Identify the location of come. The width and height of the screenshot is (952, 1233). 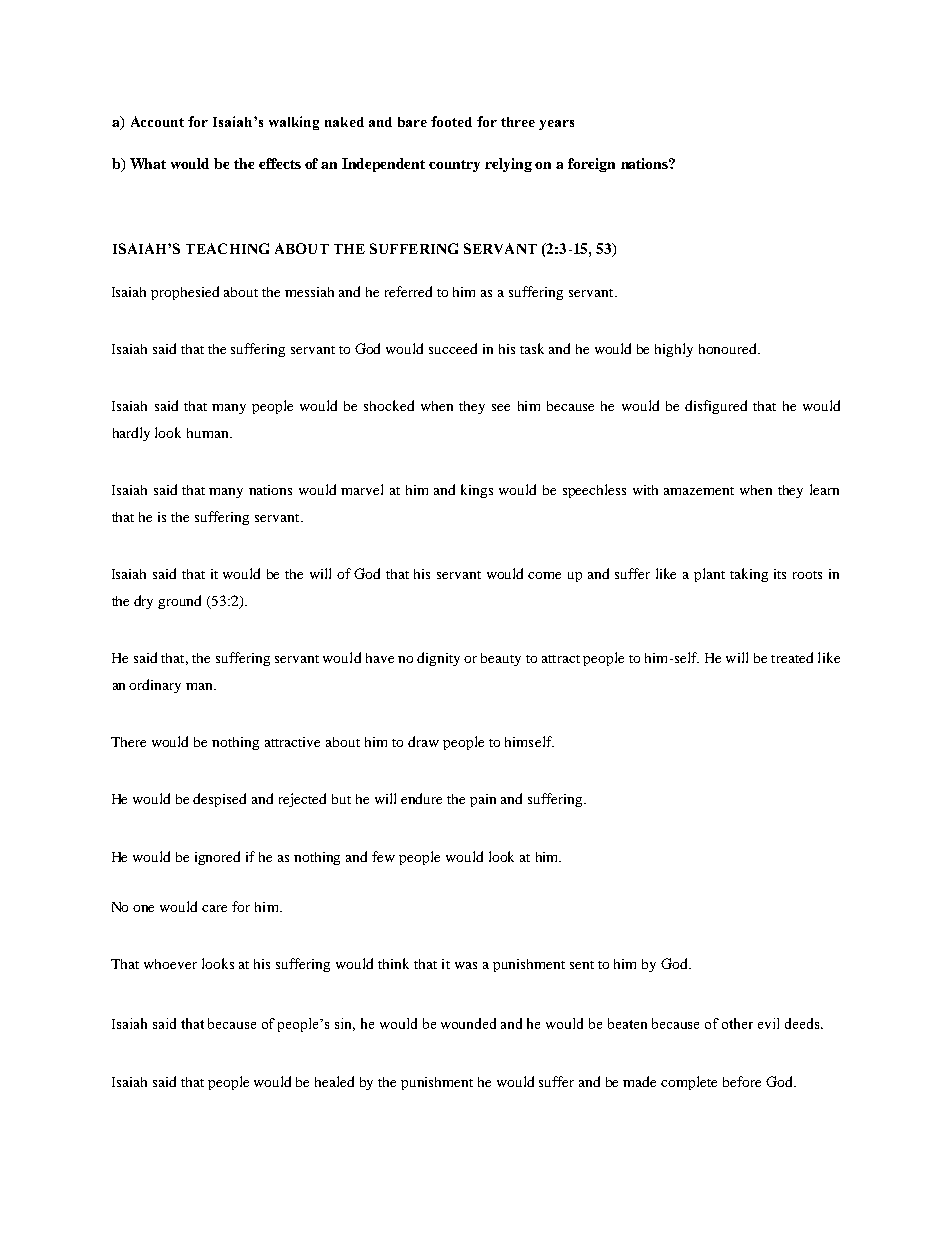
(544, 575).
